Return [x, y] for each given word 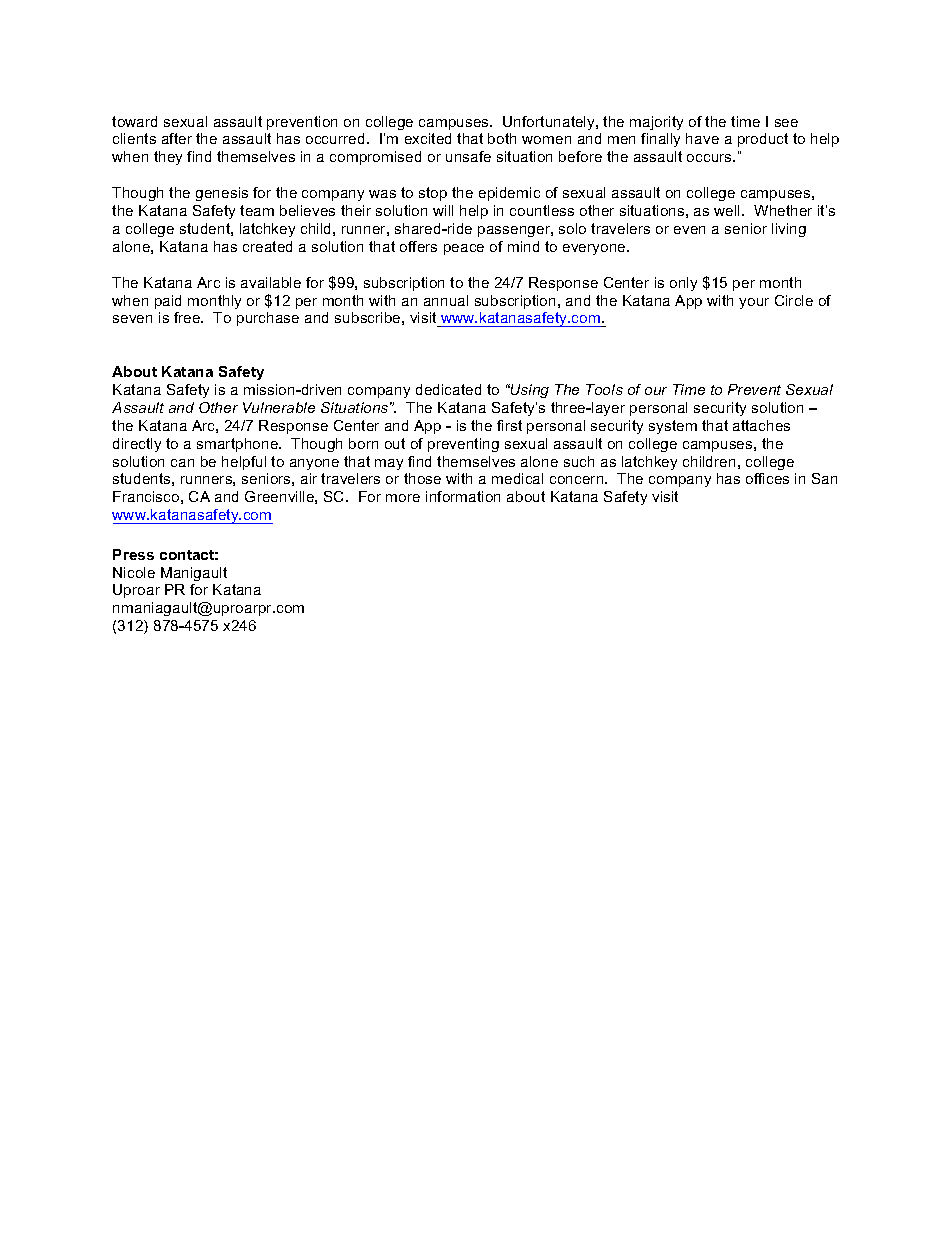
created [267, 246]
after [177, 138]
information [463, 496]
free [188, 317]
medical [517, 478]
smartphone [238, 445]
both [502, 138]
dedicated [448, 389]
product [763, 140]
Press [133, 554]
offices [767, 478]
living [789, 230]
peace [464, 249]
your [754, 303]
